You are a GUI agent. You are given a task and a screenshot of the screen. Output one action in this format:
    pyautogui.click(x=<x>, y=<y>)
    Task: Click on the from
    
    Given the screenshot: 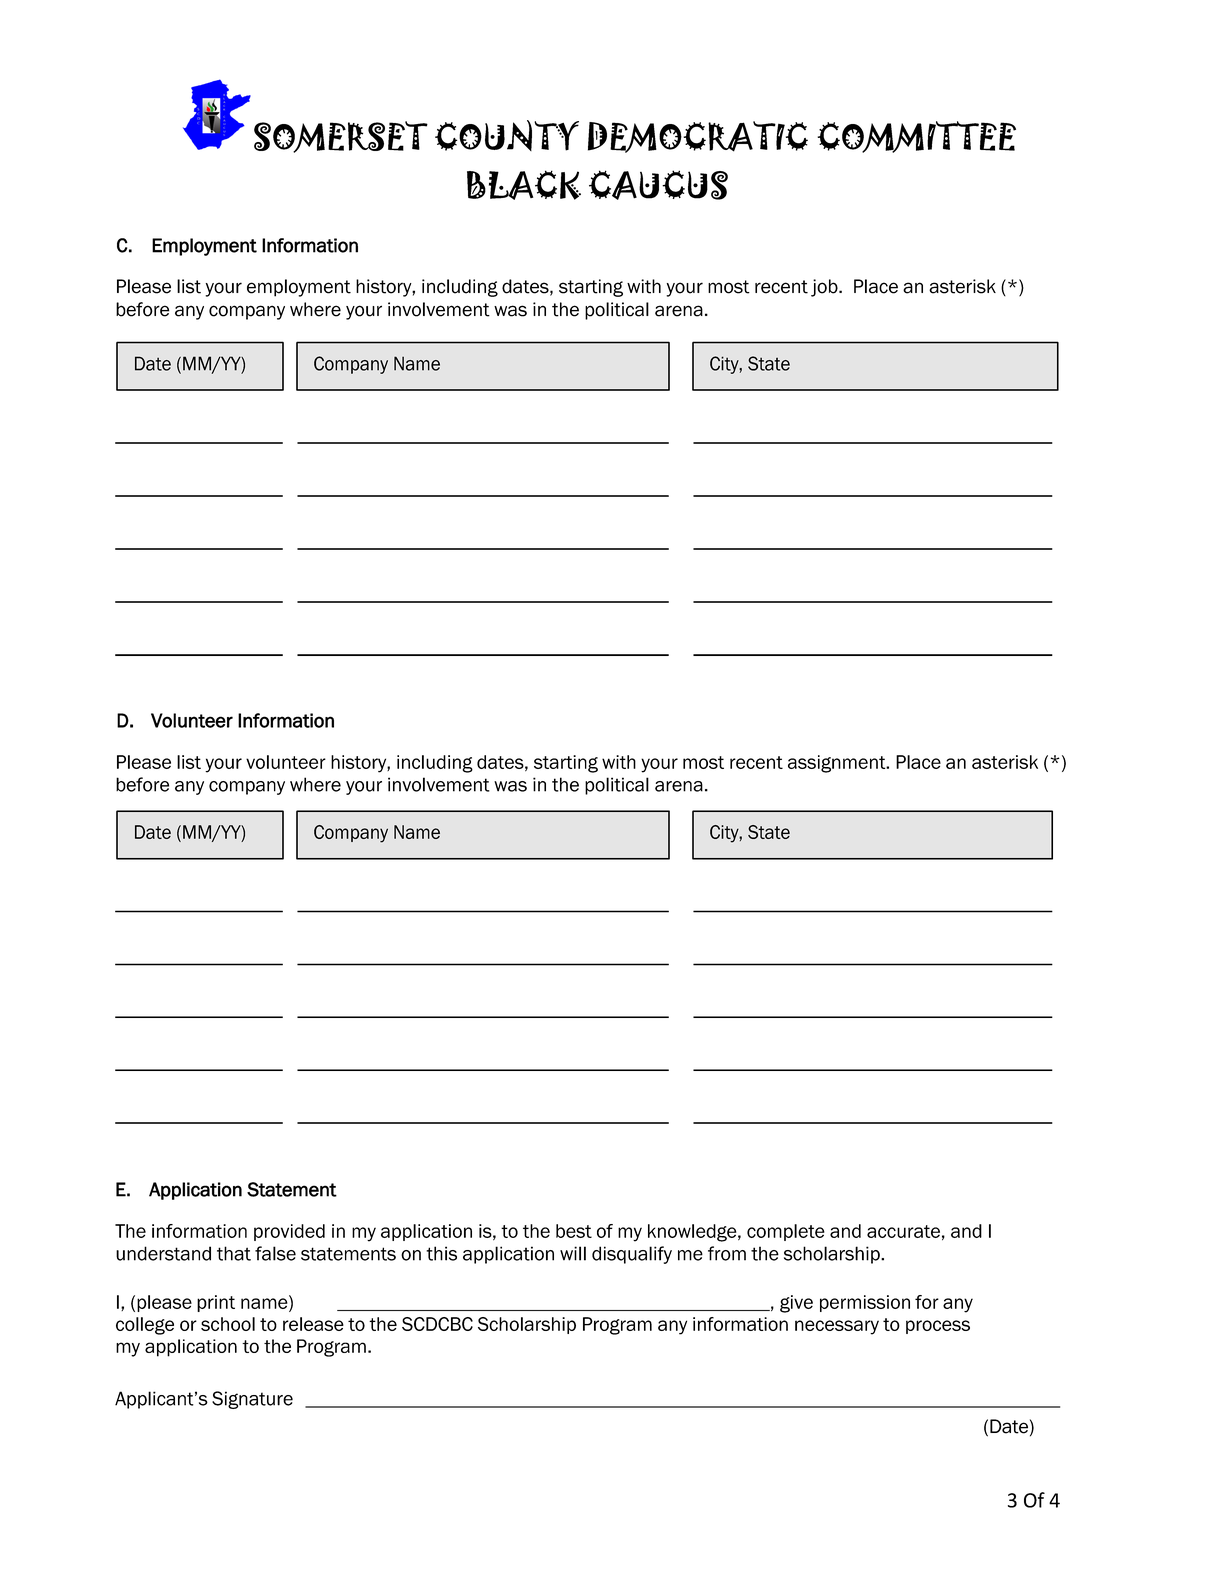 What is the action you would take?
    pyautogui.click(x=727, y=1253)
